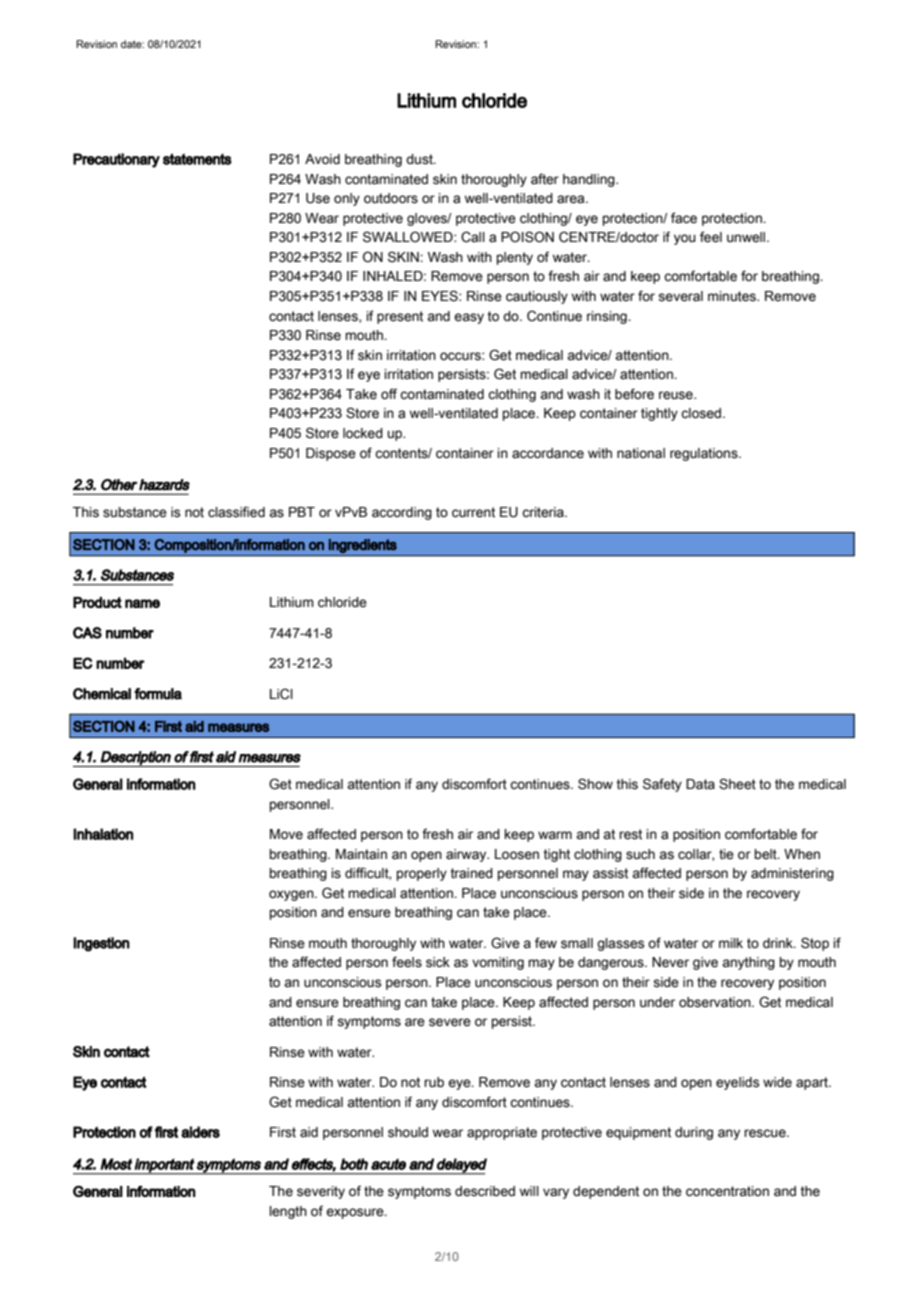 This page has width=924, height=1308. Describe the element at coordinates (101, 944) in the page. I see `Ingestion` at that location.
